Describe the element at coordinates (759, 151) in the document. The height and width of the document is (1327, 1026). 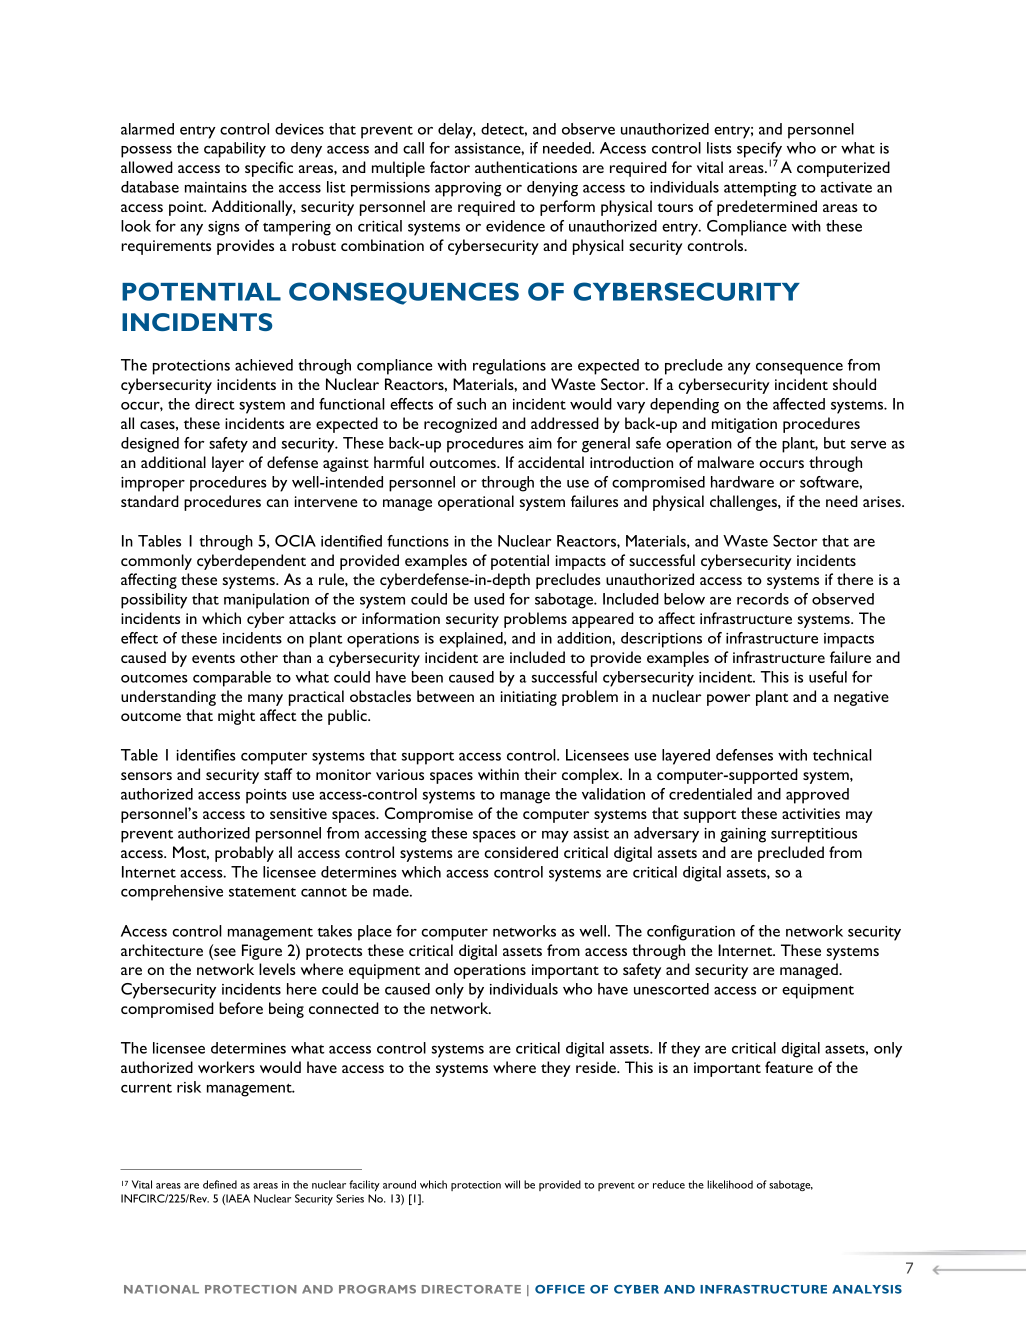
I see `specify` at that location.
